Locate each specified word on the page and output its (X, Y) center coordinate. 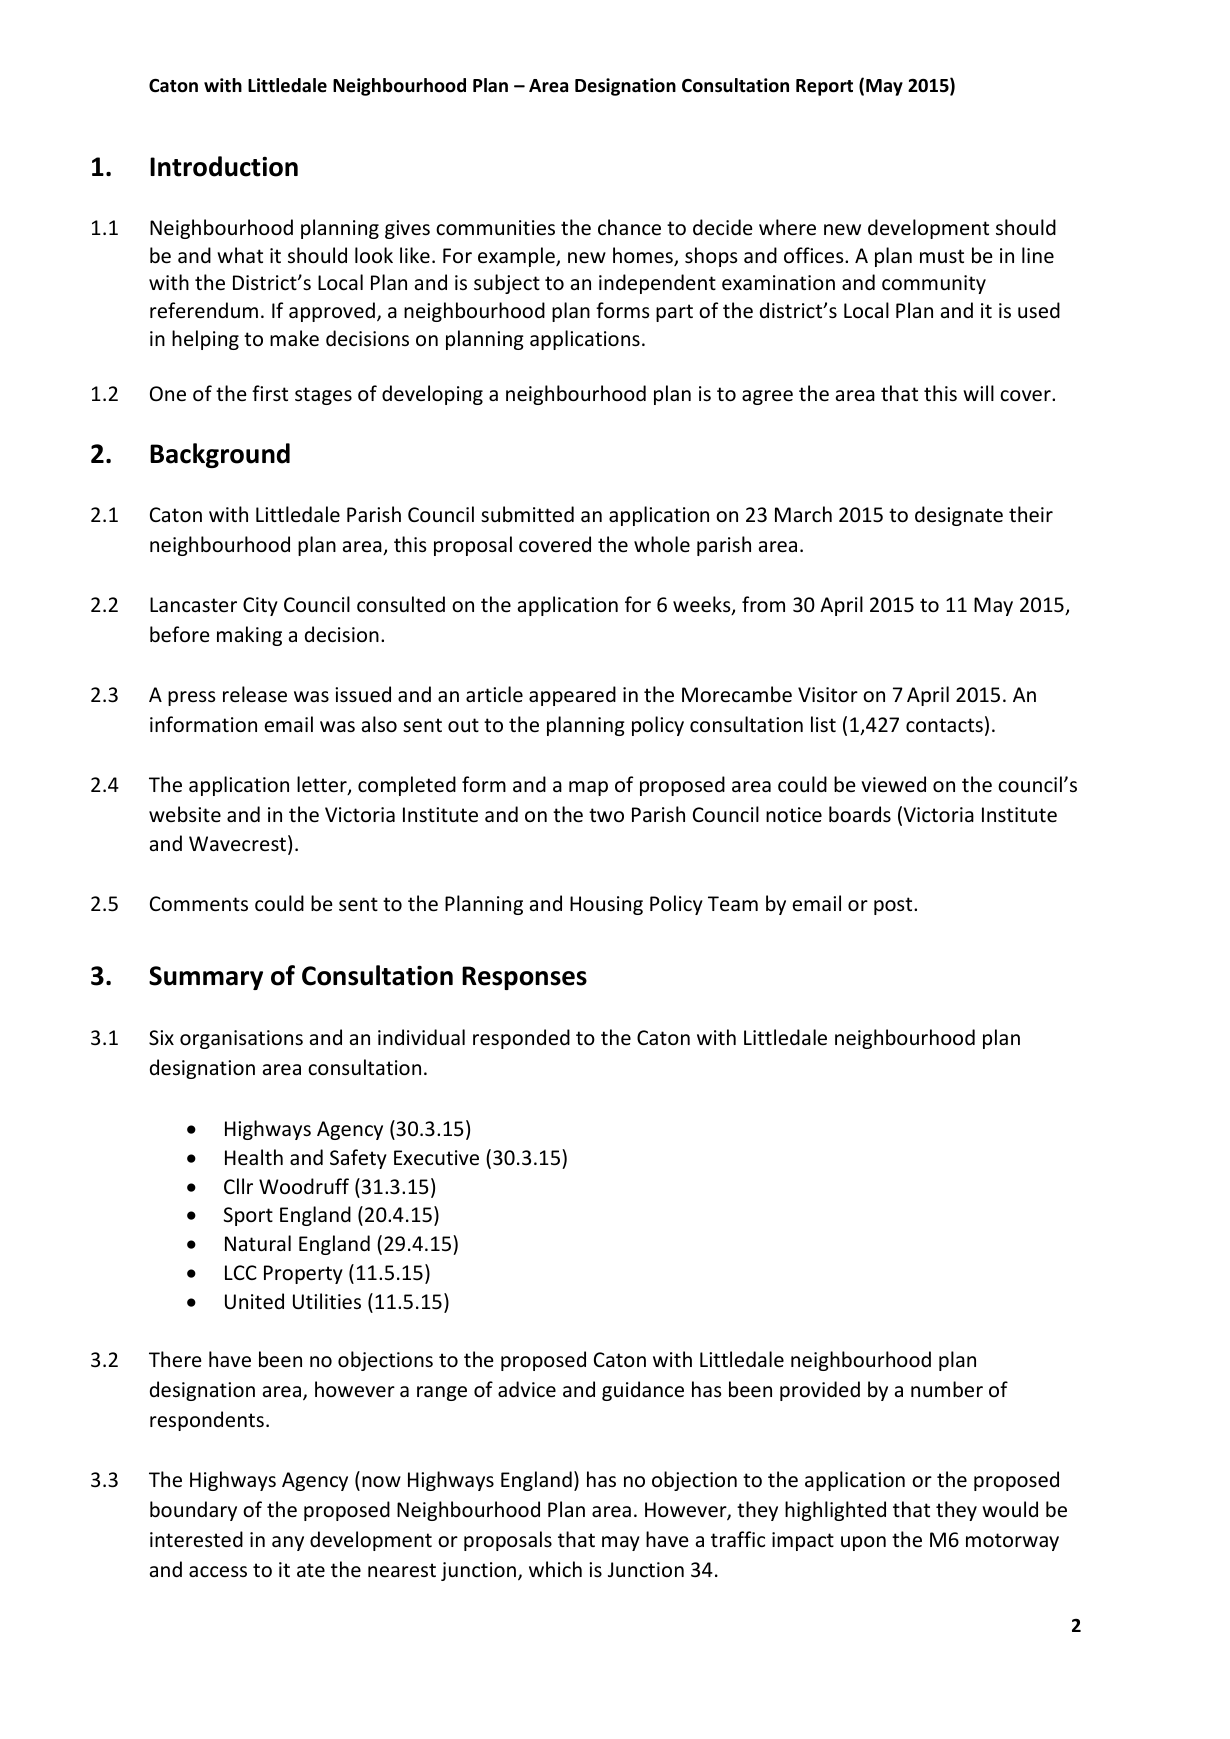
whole (662, 544)
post (894, 906)
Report (824, 87)
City (260, 606)
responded (521, 1039)
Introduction (224, 166)
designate (959, 516)
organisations (241, 1039)
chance (629, 227)
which (555, 1569)
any (288, 1543)
